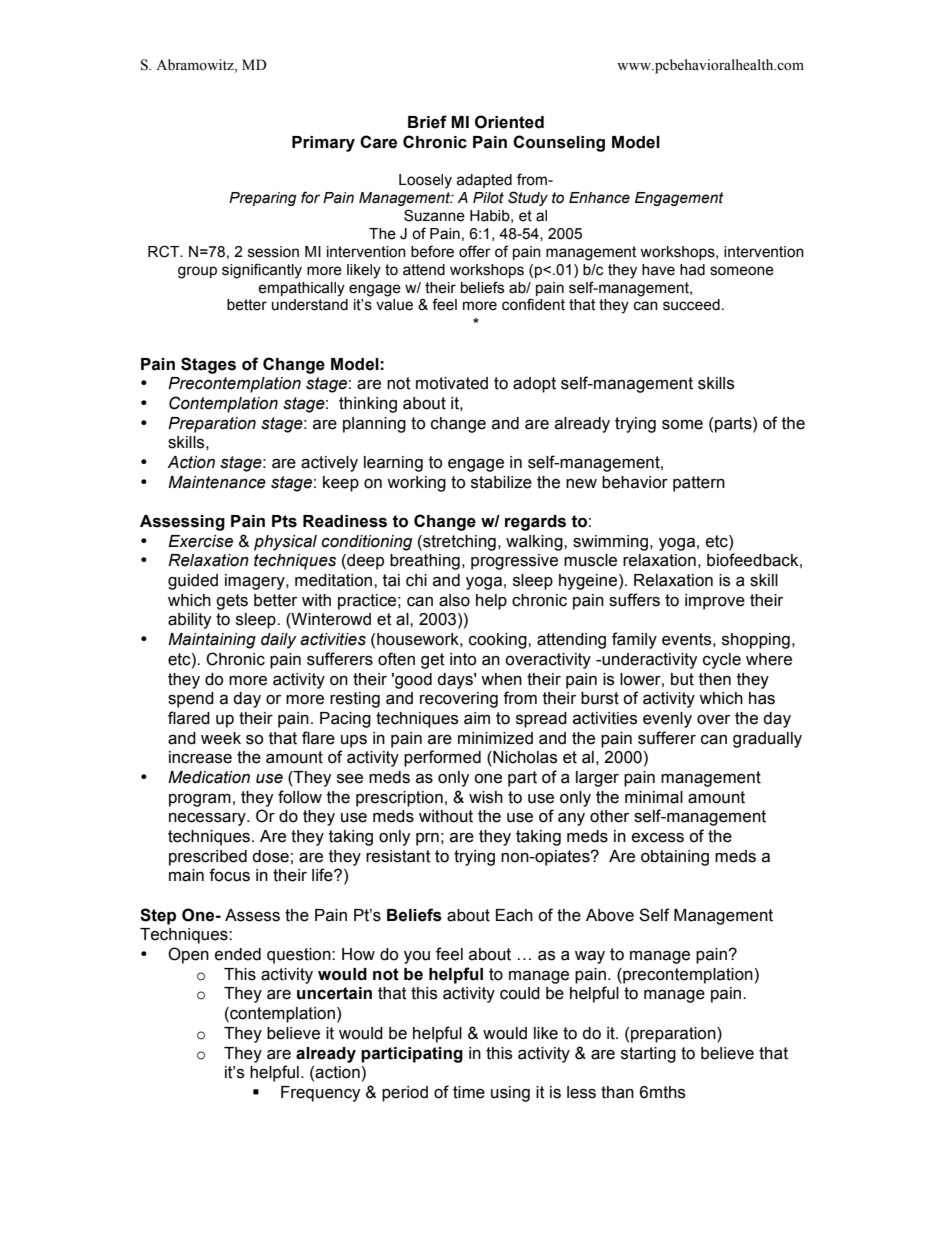  I want to click on improve, so click(715, 602).
